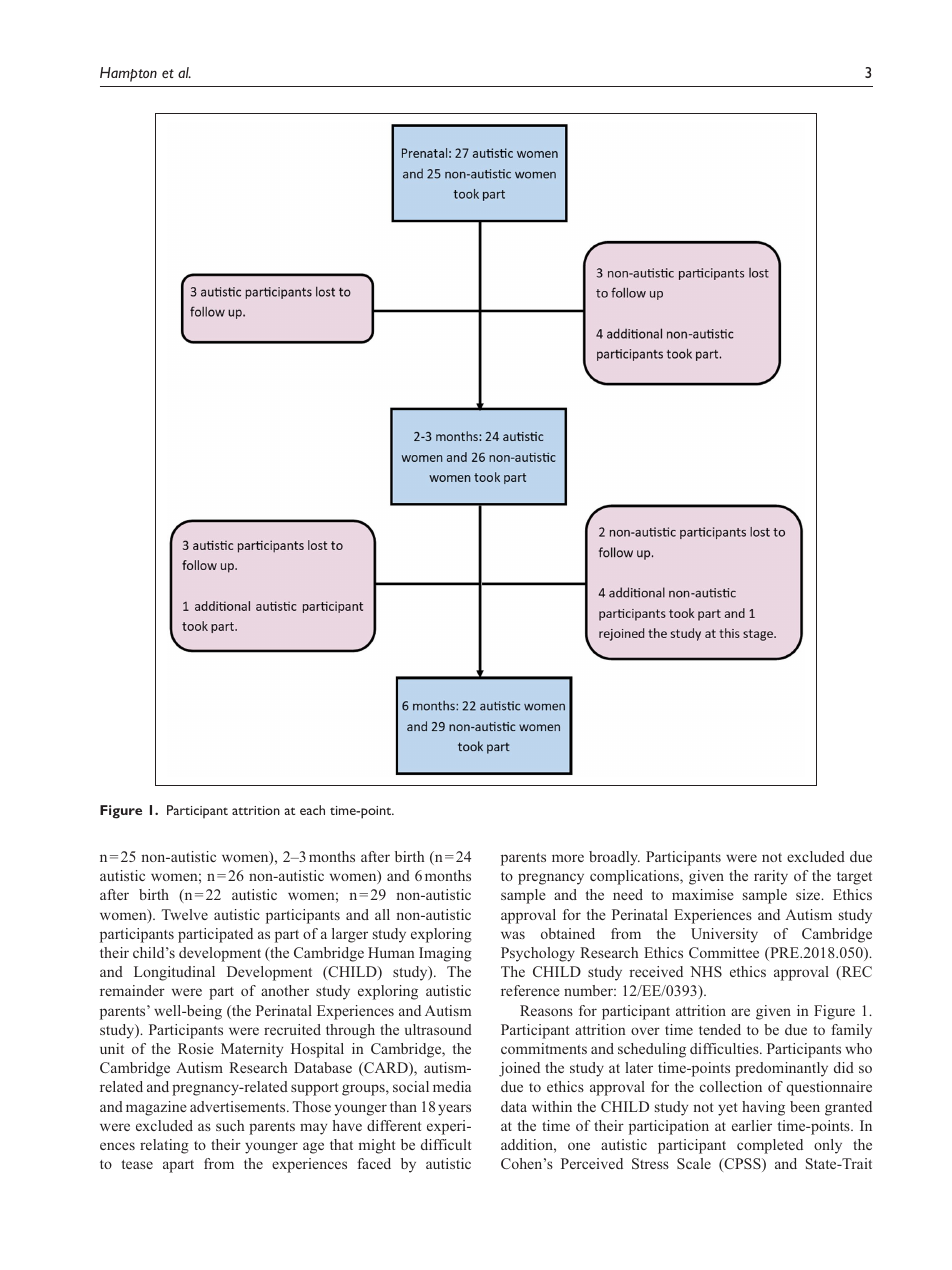 The height and width of the document is (1270, 952). What do you see at coordinates (230, 1125) in the document?
I see `such` at bounding box center [230, 1125].
